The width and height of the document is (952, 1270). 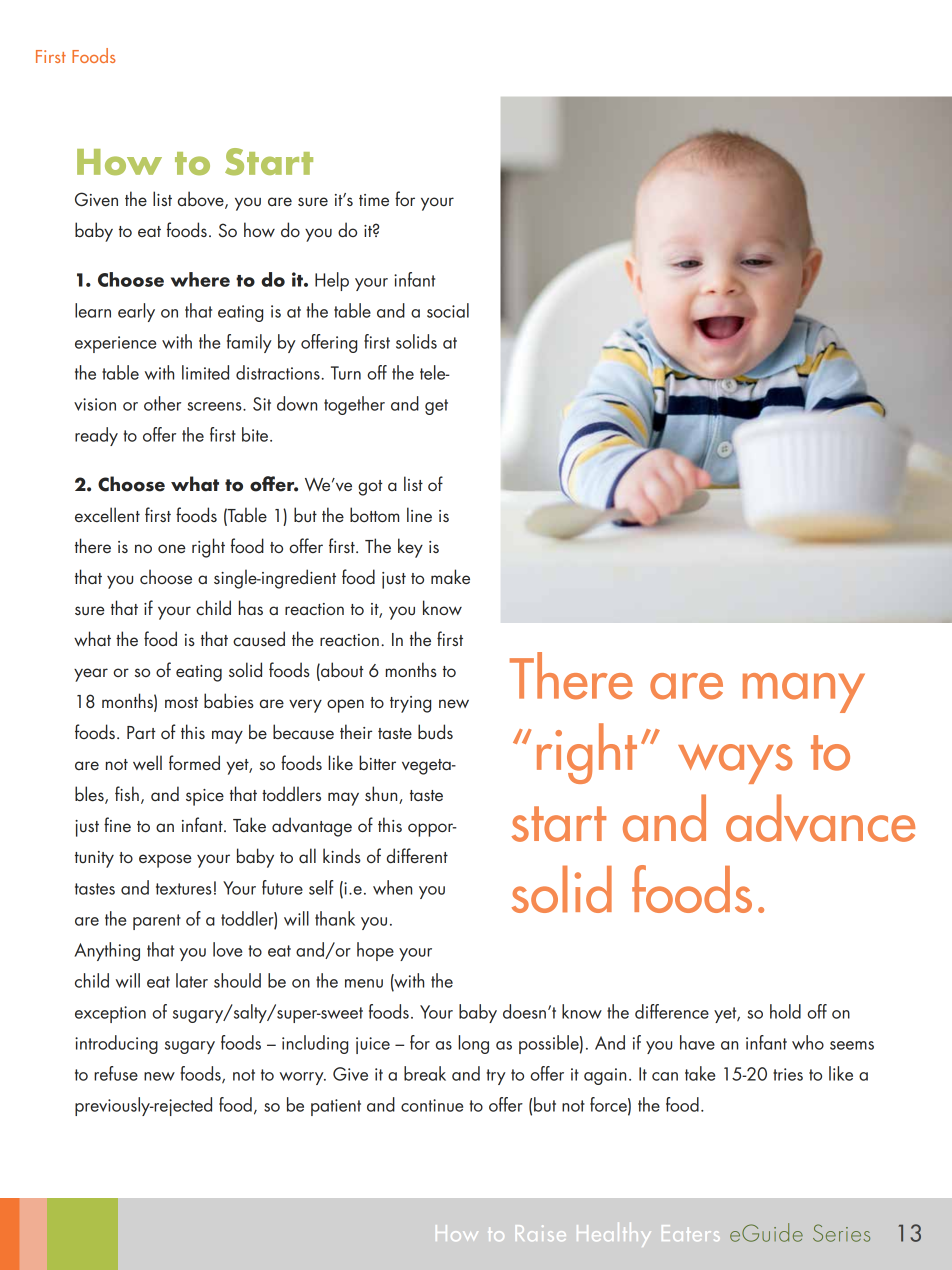 What do you see at coordinates (820, 818) in the document?
I see `advance` at bounding box center [820, 818].
